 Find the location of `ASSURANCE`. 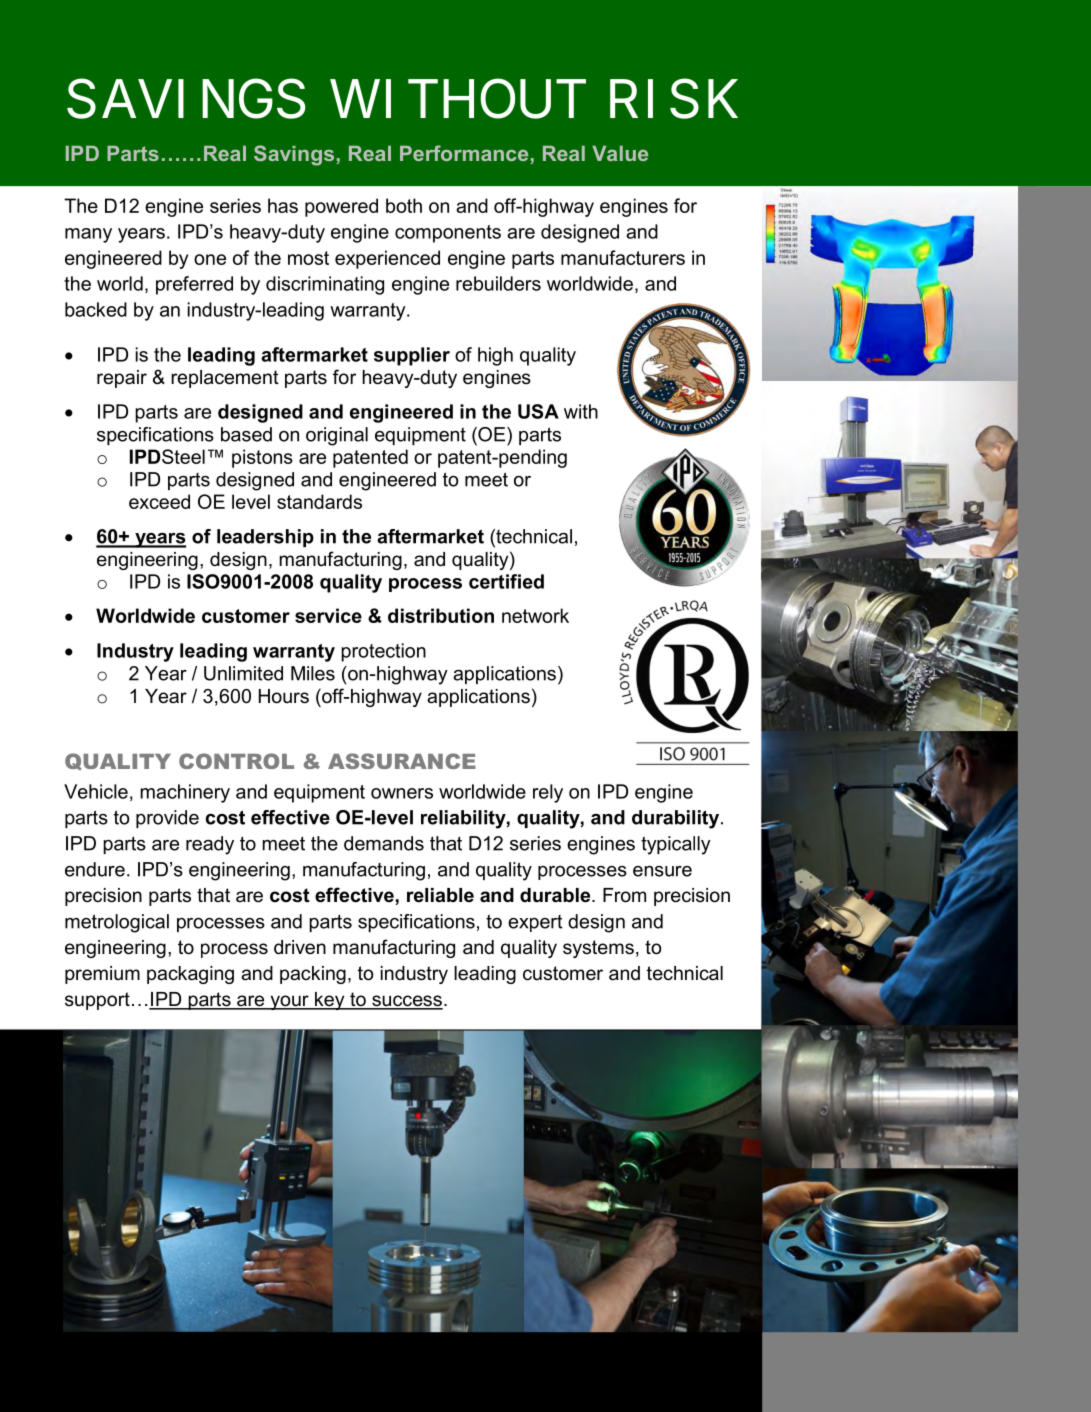

ASSURANCE is located at coordinates (402, 761).
